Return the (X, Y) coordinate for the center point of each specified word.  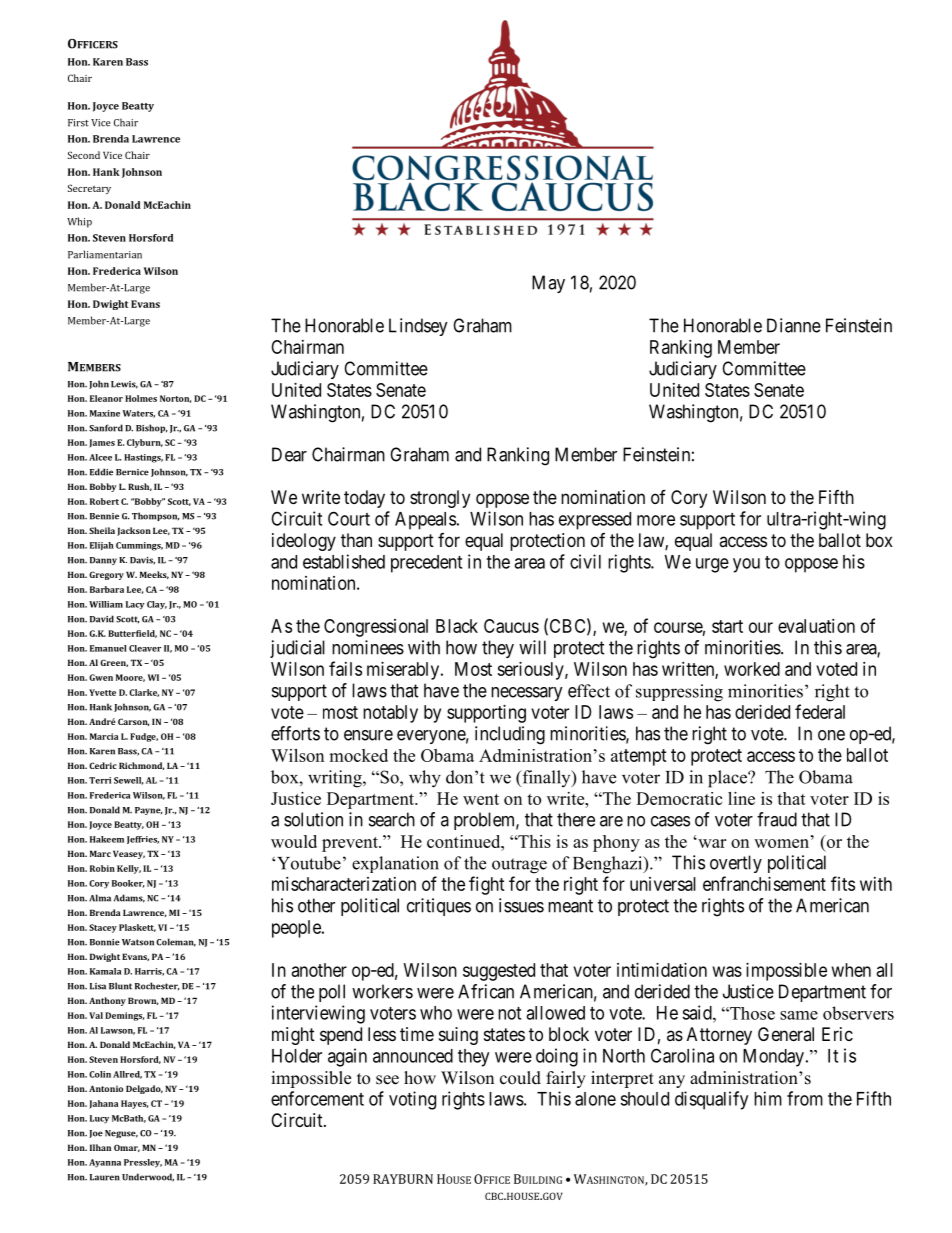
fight (487, 885)
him (768, 1098)
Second (84, 155)
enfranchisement (764, 883)
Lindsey (418, 327)
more (656, 520)
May (548, 284)
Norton (175, 399)
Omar (127, 1148)
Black (457, 626)
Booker (128, 884)
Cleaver (145, 648)
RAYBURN (403, 1179)
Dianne (794, 325)
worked (752, 669)
